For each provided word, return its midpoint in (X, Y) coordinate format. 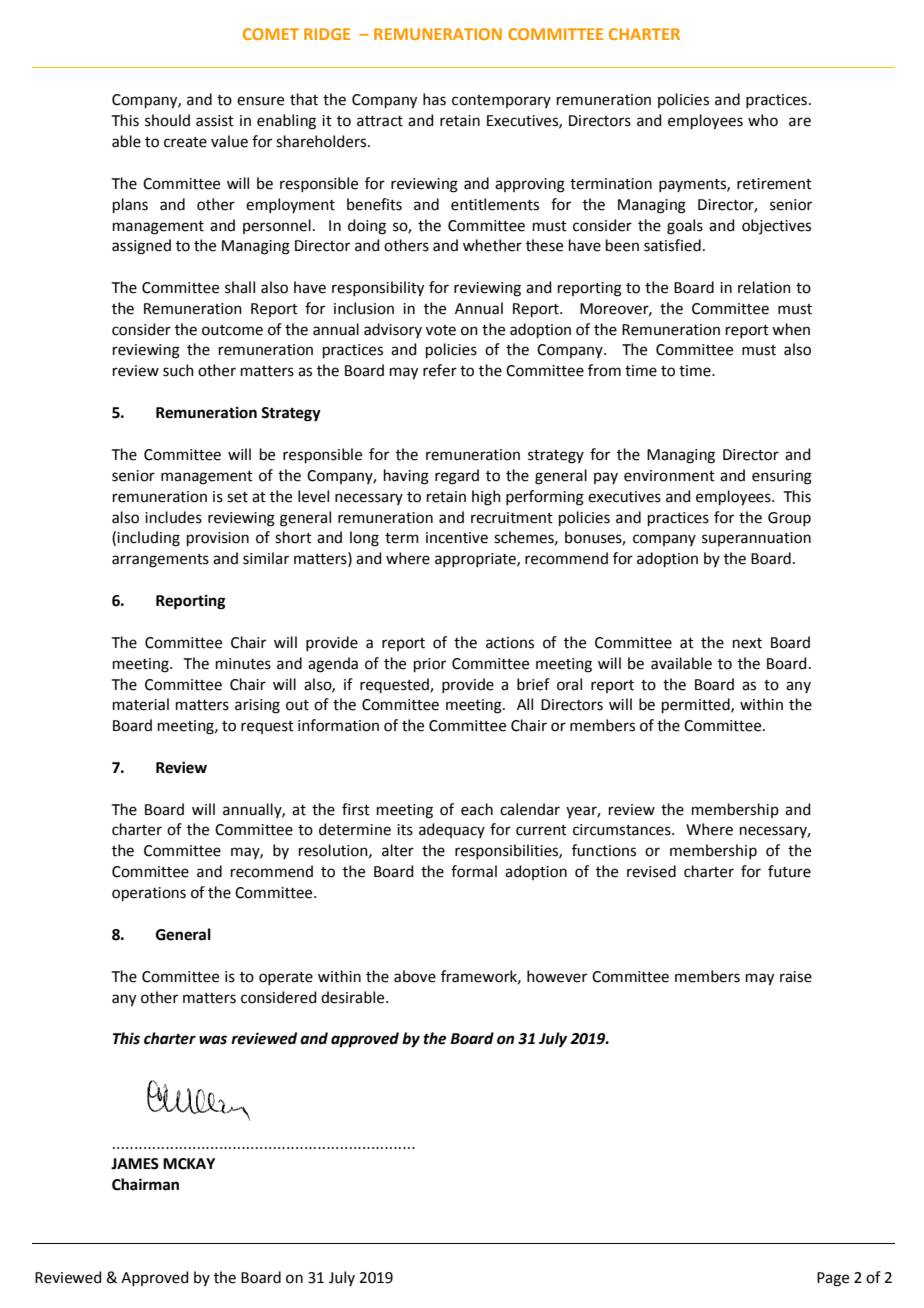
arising (257, 706)
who (763, 120)
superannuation (756, 539)
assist (215, 121)
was (213, 1040)
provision (218, 539)
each (477, 809)
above (415, 976)
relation (764, 287)
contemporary (501, 101)
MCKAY (189, 1164)
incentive (457, 538)
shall (240, 287)
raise (796, 977)
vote (441, 330)
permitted (697, 705)
